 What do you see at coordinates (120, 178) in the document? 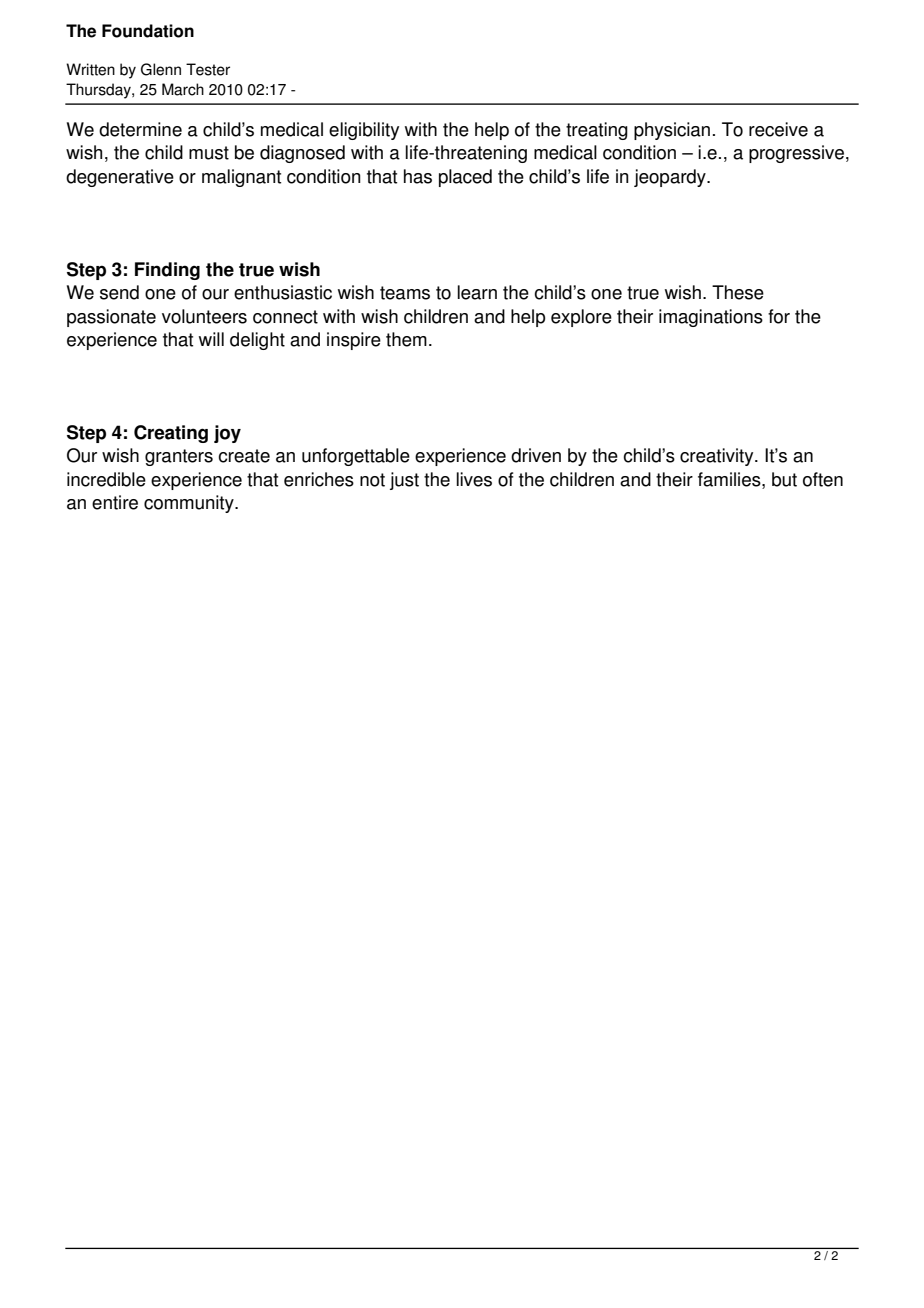
I see `degenerative` at bounding box center [120, 178].
